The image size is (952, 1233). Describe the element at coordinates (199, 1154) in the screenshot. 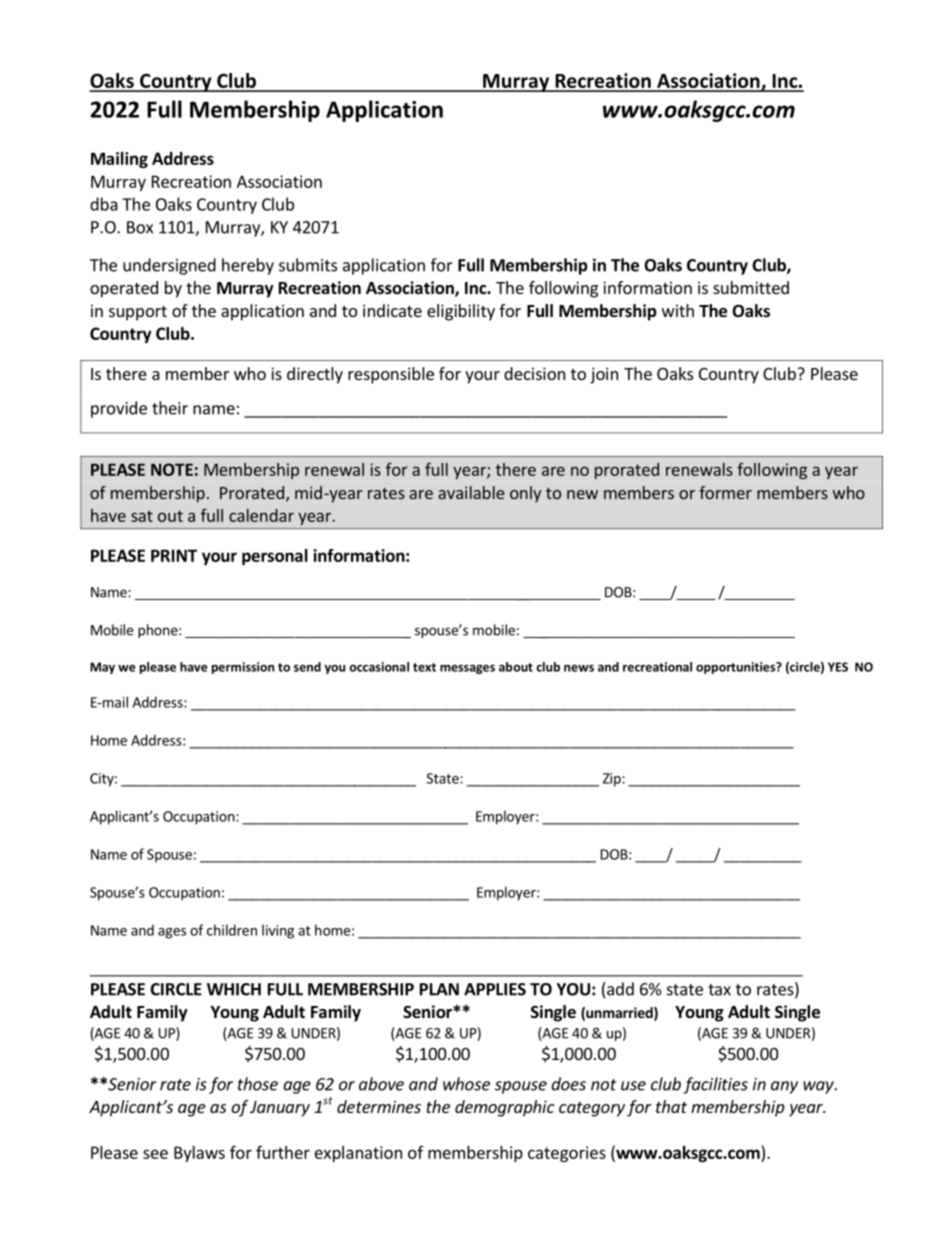

I see `Bylaws` at that location.
